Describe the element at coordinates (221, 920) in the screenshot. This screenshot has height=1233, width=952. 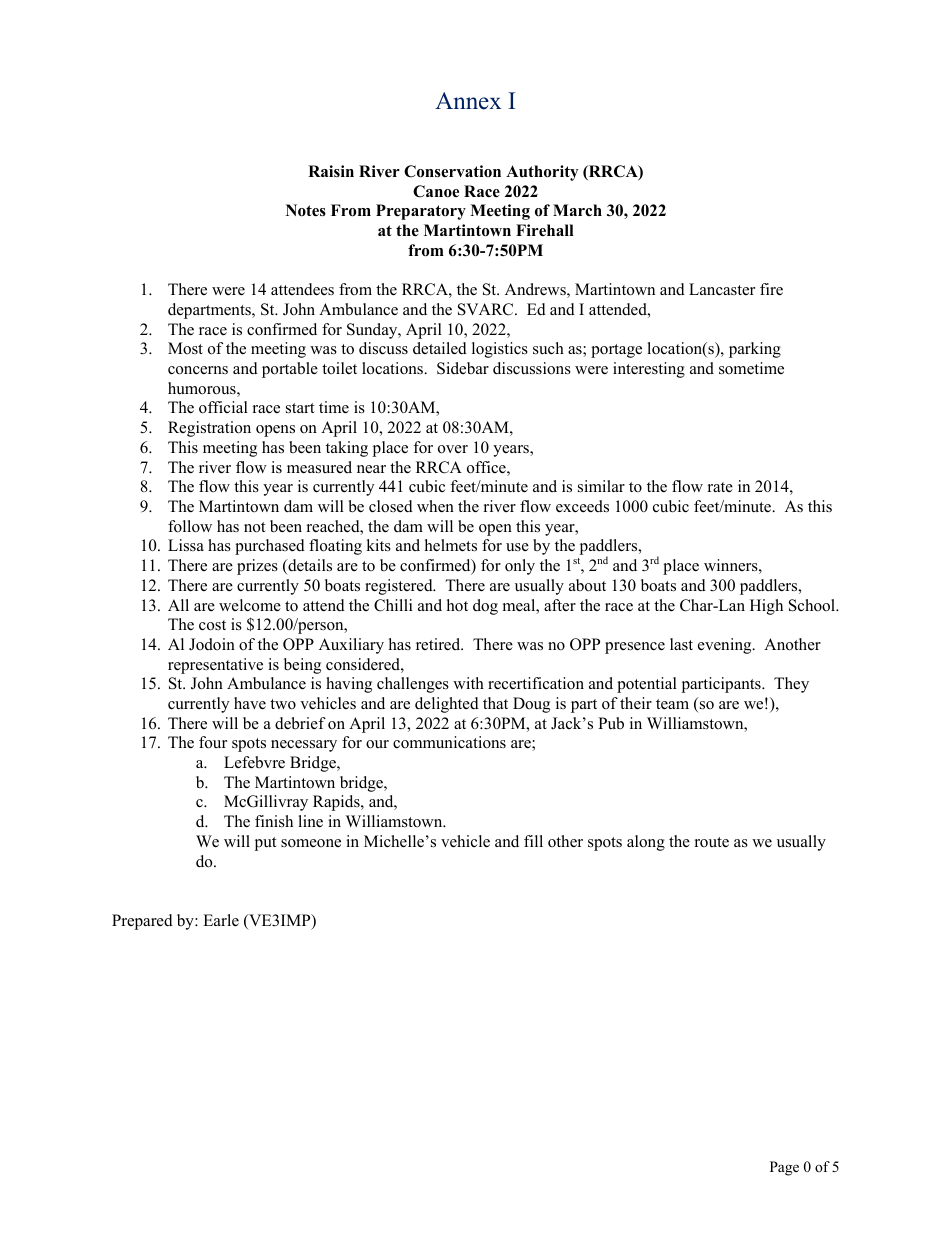
I see `Earle` at that location.
